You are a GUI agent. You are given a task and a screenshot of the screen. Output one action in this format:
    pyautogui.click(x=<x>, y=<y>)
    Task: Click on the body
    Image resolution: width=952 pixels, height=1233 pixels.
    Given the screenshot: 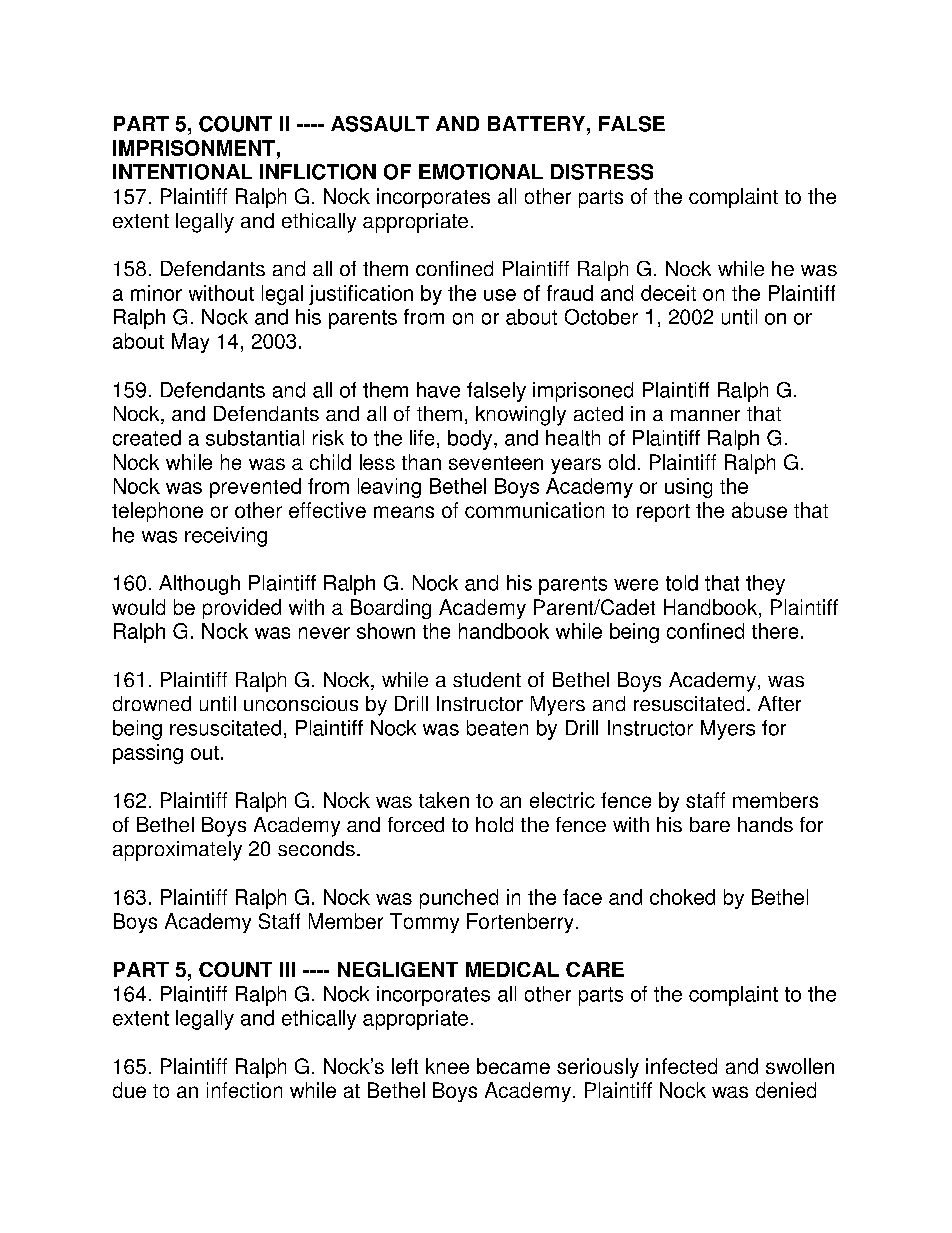 What is the action you would take?
    pyautogui.click(x=470, y=440)
